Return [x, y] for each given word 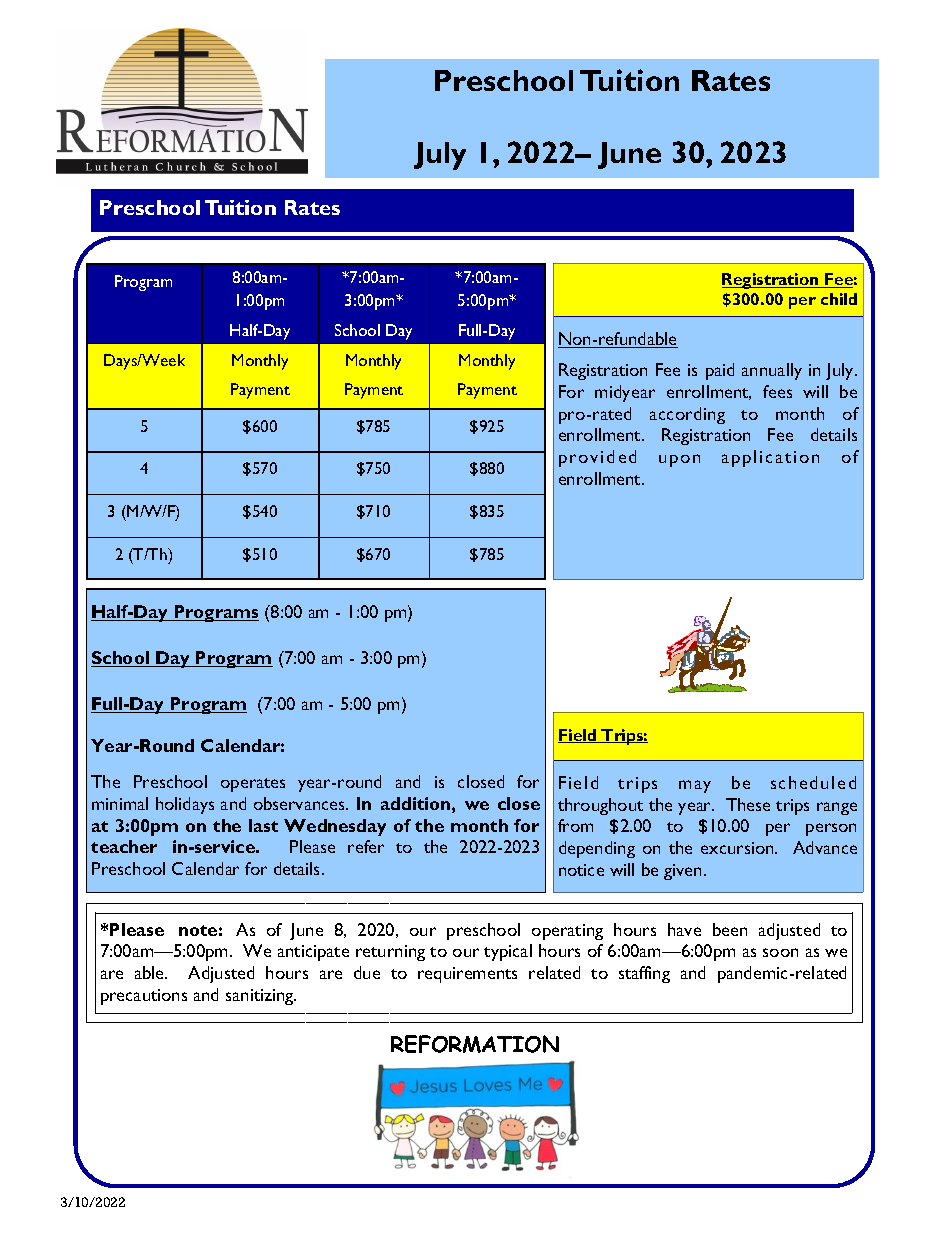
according [687, 415]
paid [720, 371]
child [839, 299]
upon [679, 460]
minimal [120, 803]
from [575, 825]
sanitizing [261, 997]
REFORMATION [475, 1044]
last [263, 825]
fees [777, 391]
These [748, 804]
